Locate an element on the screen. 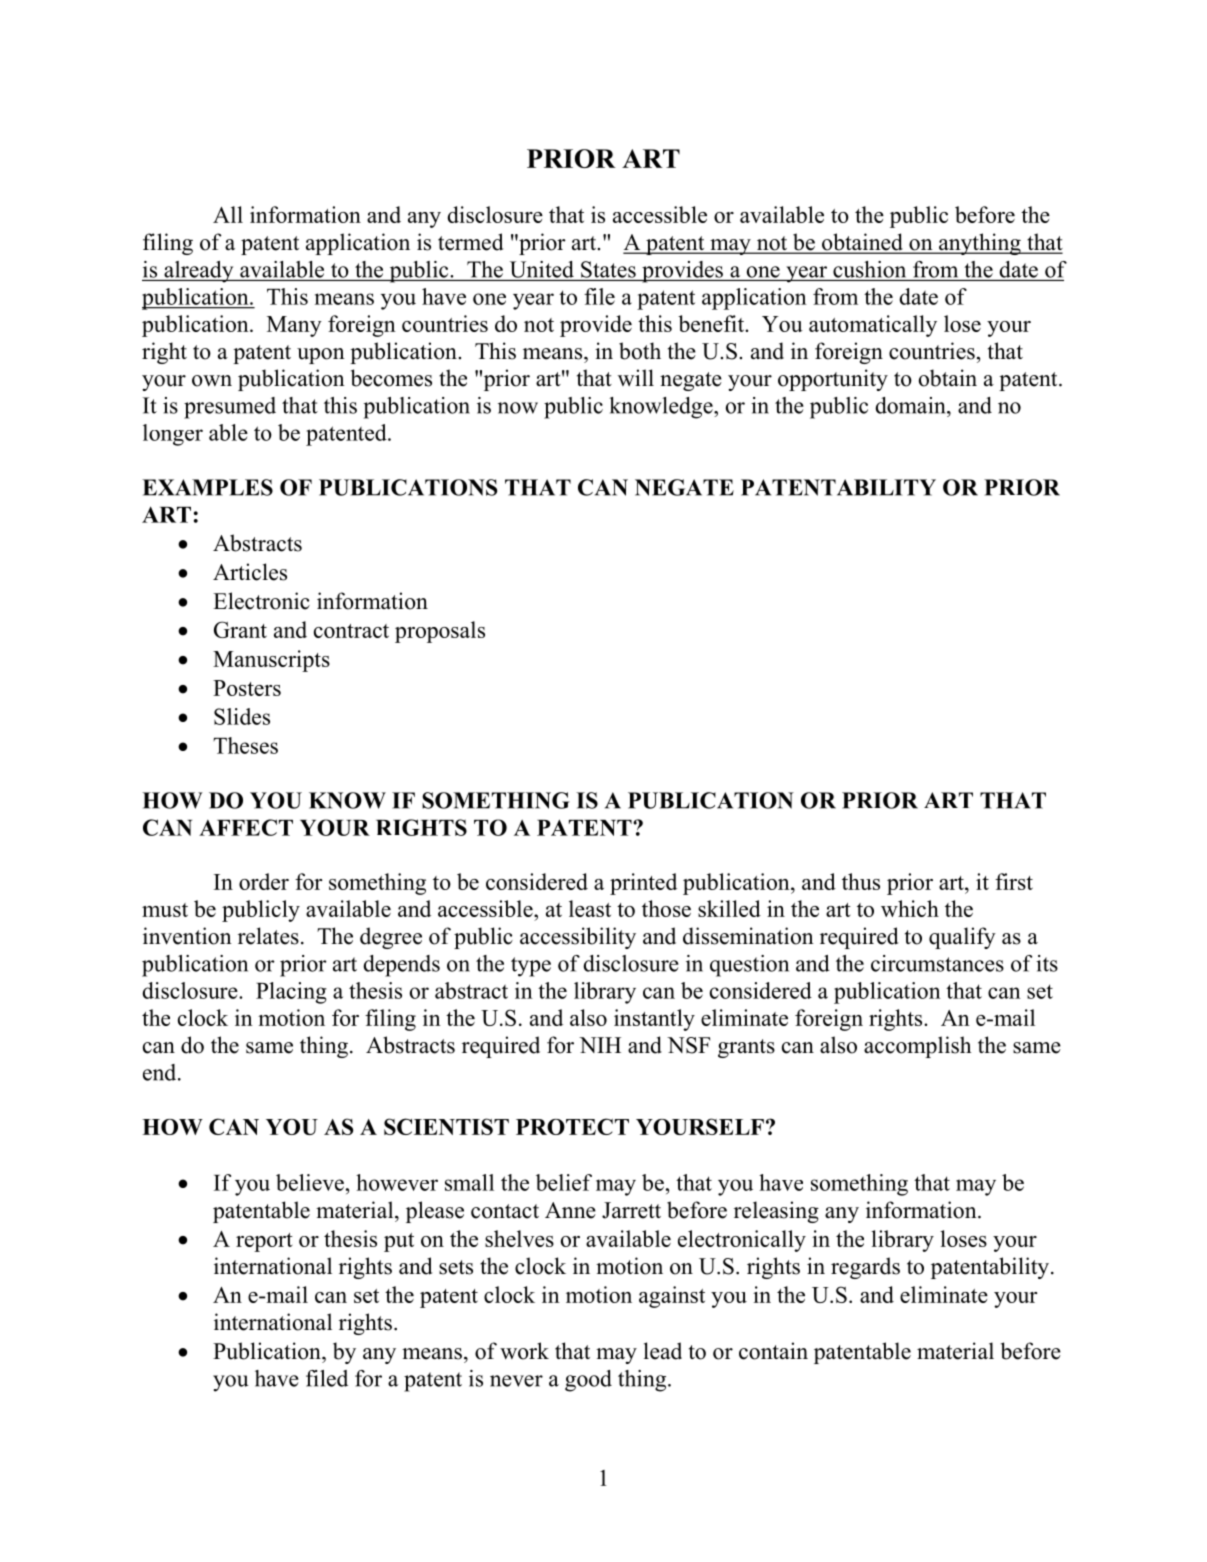  printed is located at coordinates (643, 884).
